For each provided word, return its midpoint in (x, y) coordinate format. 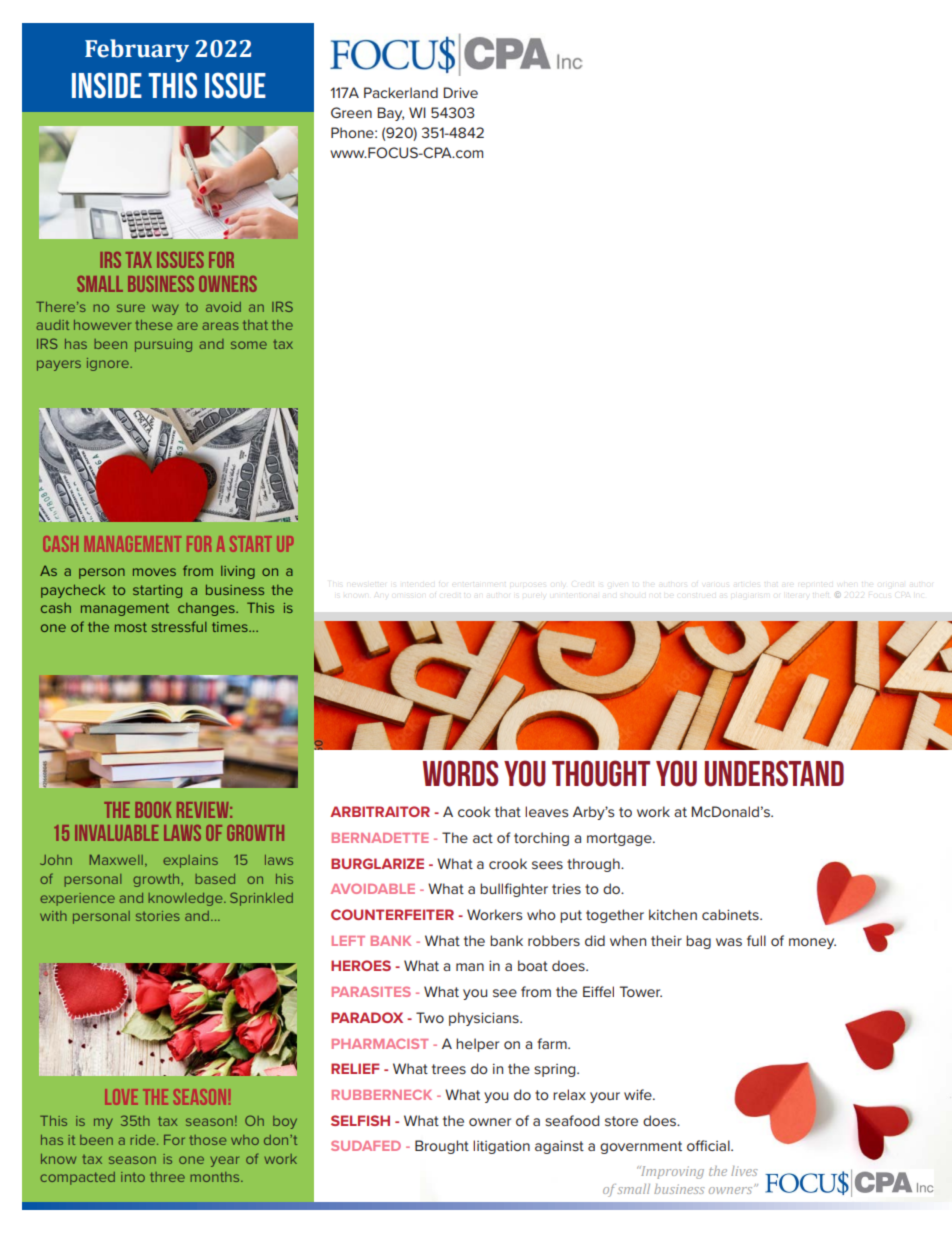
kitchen (673, 914)
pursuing (163, 345)
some (249, 345)
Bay (390, 114)
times (231, 627)
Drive (460, 92)
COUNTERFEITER (392, 914)
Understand (774, 773)
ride (144, 1140)
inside (107, 85)
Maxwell (116, 860)
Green (351, 112)
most (131, 627)
